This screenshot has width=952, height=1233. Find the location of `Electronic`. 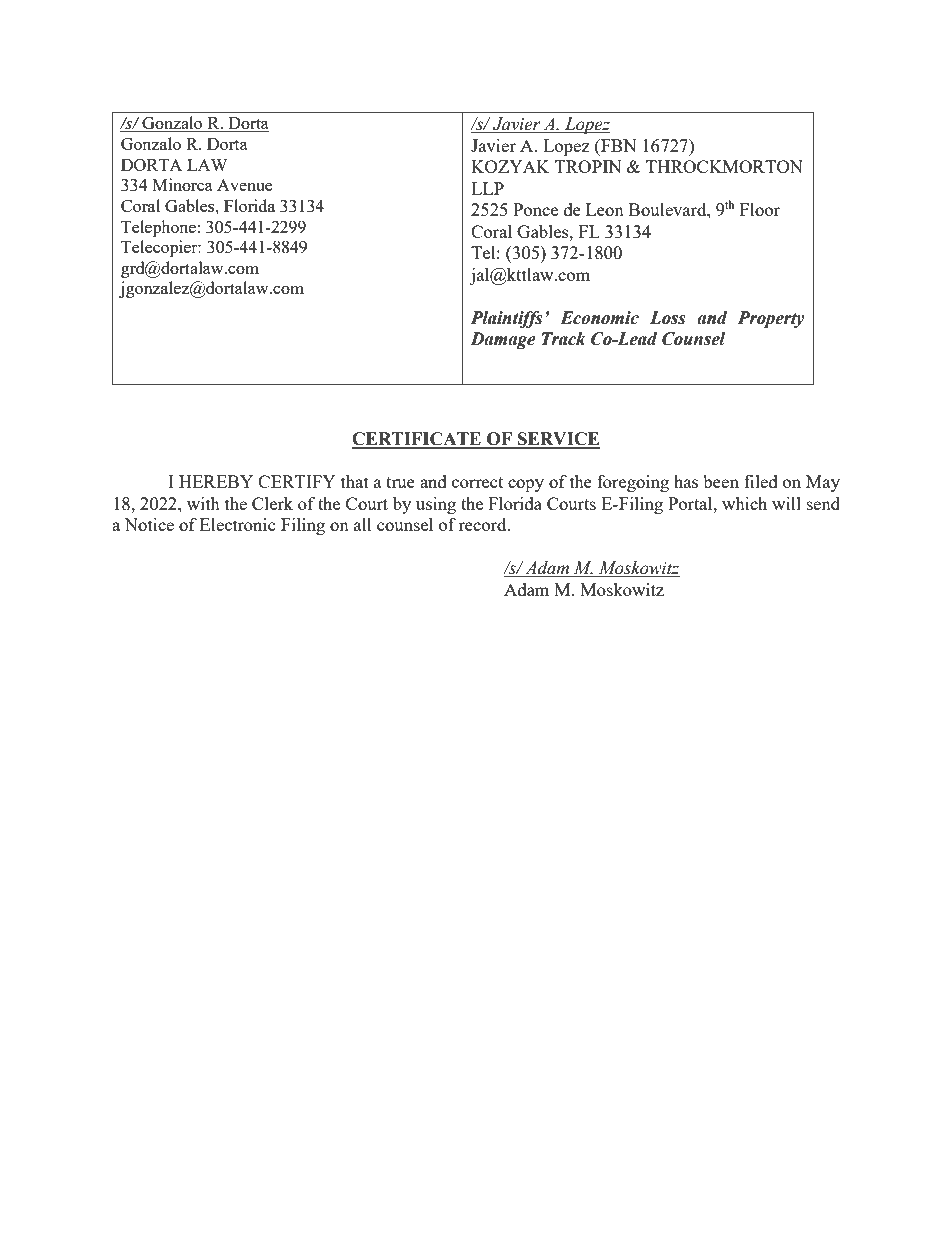

Electronic is located at coordinates (238, 524).
